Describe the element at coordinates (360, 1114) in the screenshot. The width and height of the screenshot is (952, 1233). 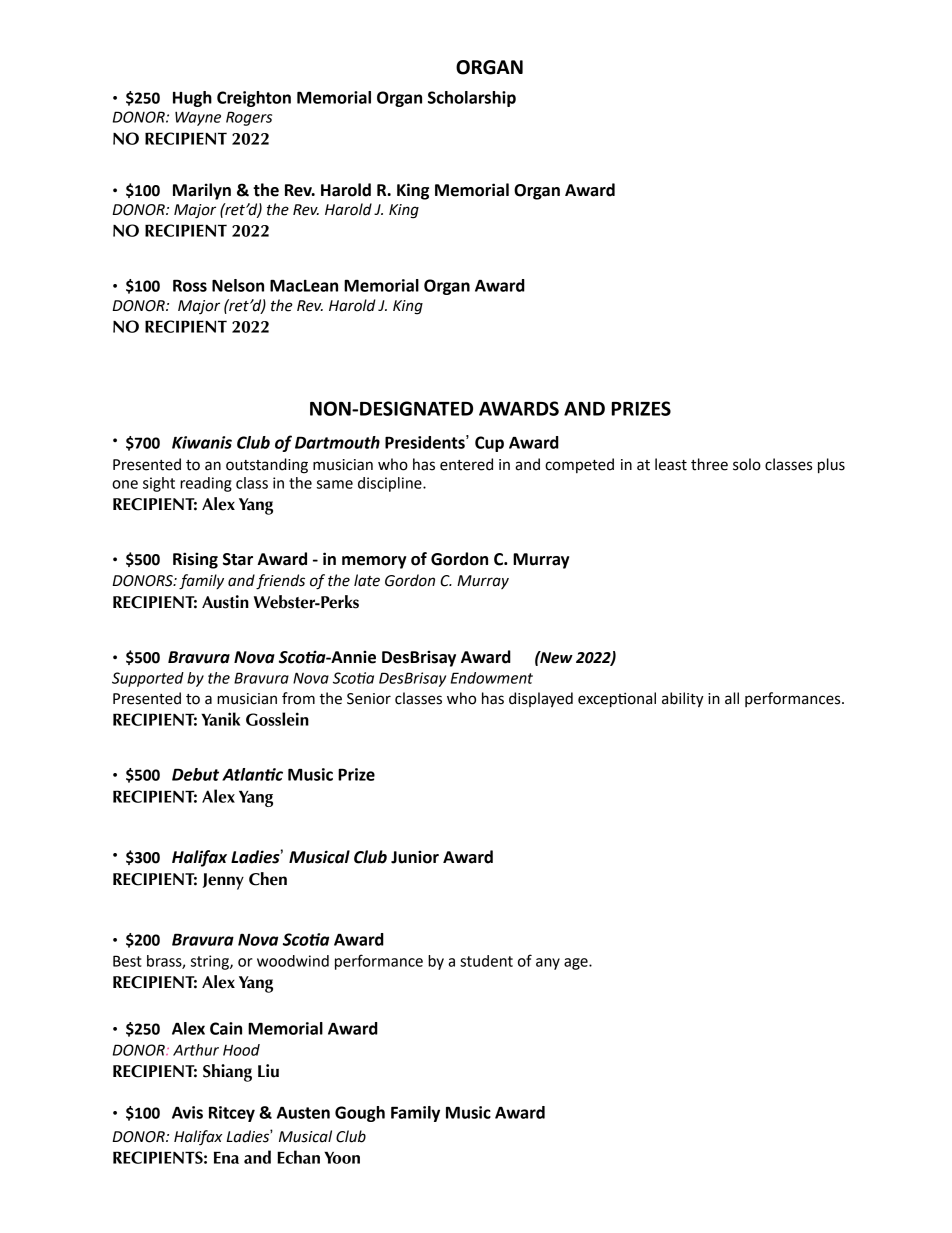
I see `Gough` at that location.
